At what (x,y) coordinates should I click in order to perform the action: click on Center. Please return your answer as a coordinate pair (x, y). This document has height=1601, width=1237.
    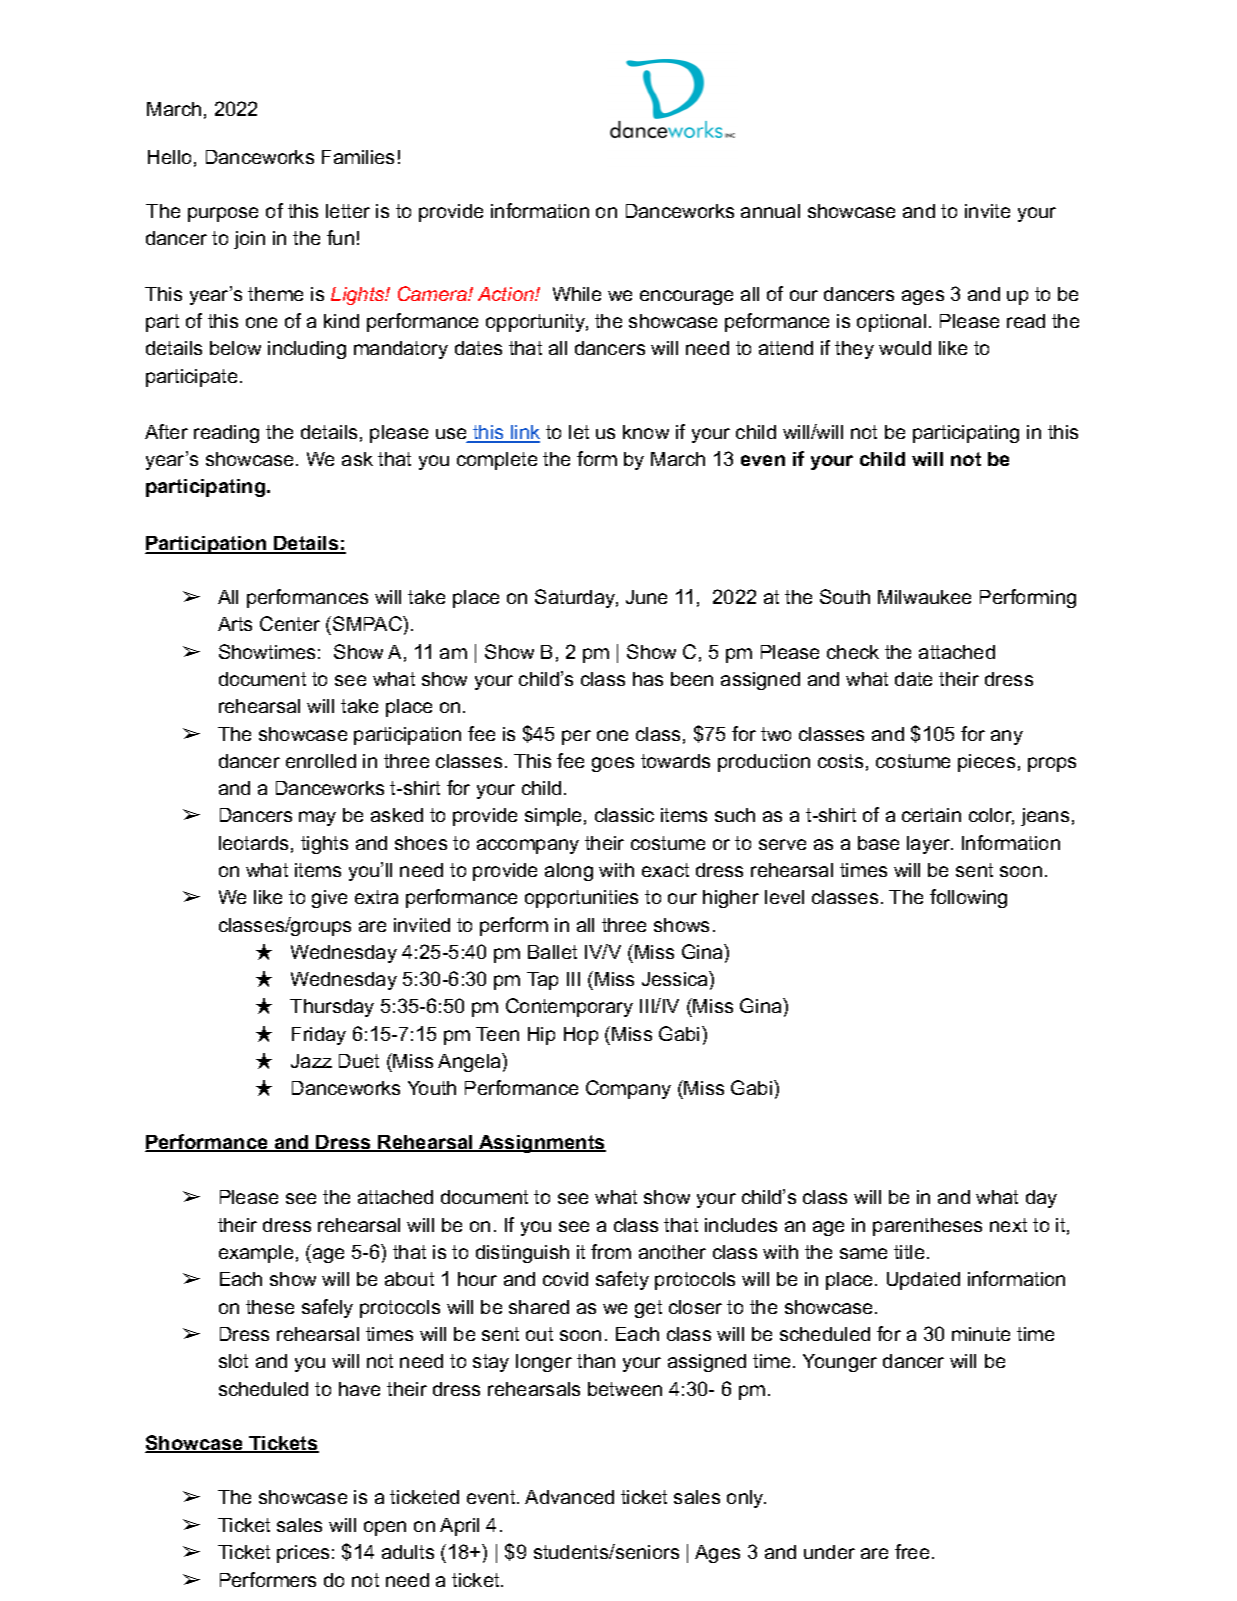
    Looking at the image, I should click on (290, 623).
